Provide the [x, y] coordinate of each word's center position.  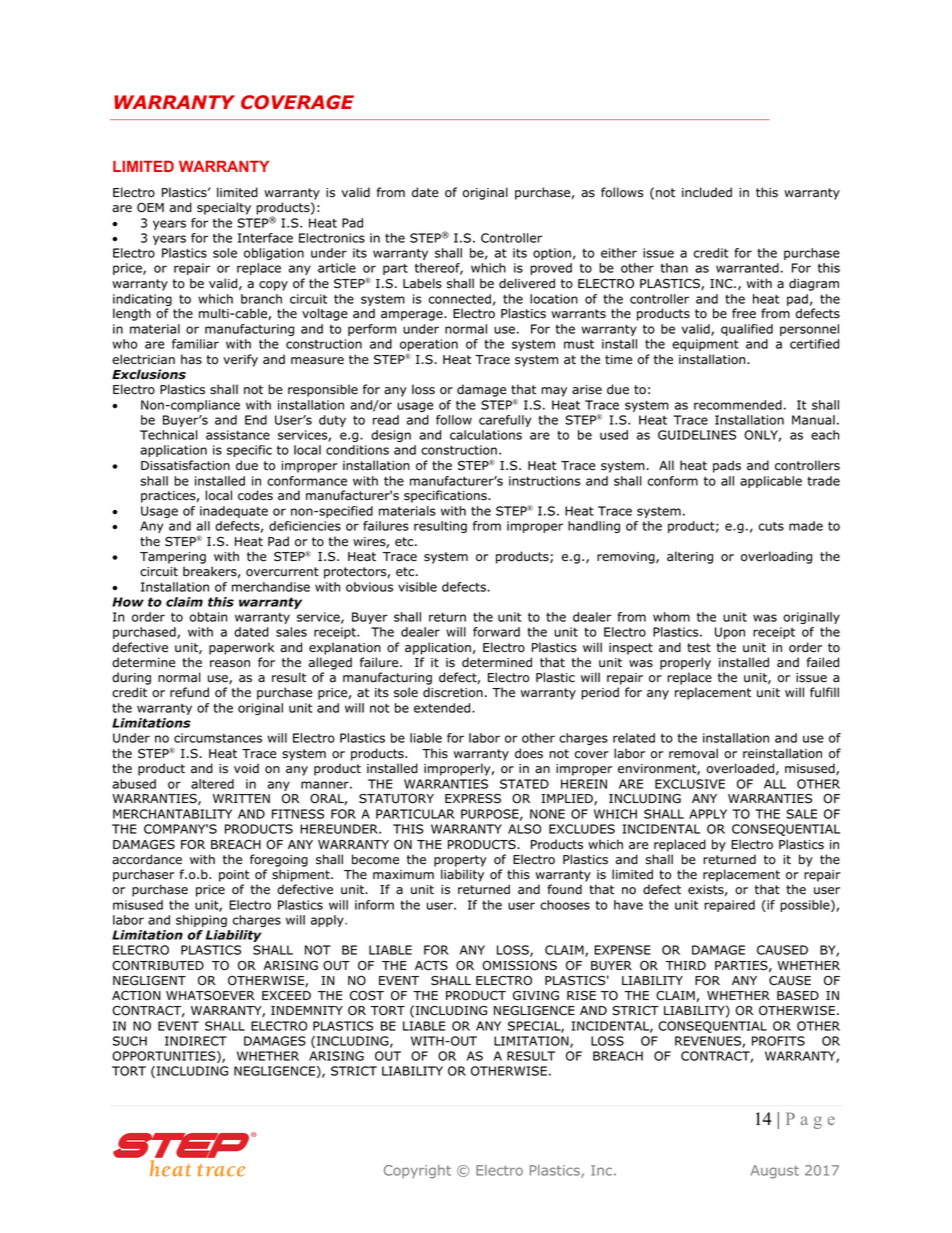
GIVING [536, 996]
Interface [265, 238]
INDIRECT [196, 1041]
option [552, 254]
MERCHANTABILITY [172, 814]
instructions [544, 481]
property [460, 861]
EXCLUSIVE [690, 784]
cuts [771, 526]
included [707, 192]
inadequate [234, 512]
